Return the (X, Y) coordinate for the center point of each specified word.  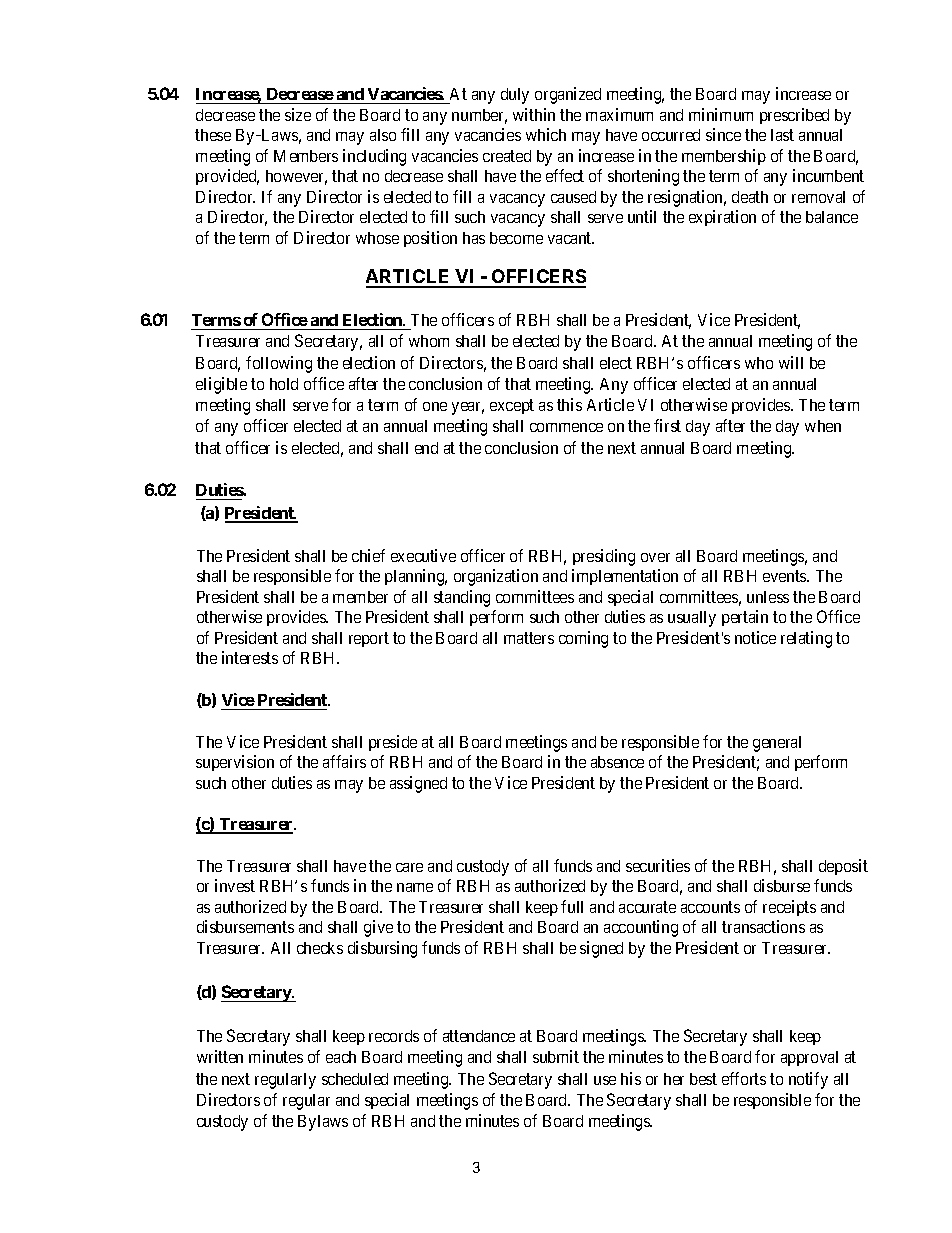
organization (496, 577)
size (298, 114)
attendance (479, 1036)
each (341, 1057)
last (782, 135)
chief (368, 555)
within (534, 114)
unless (768, 597)
